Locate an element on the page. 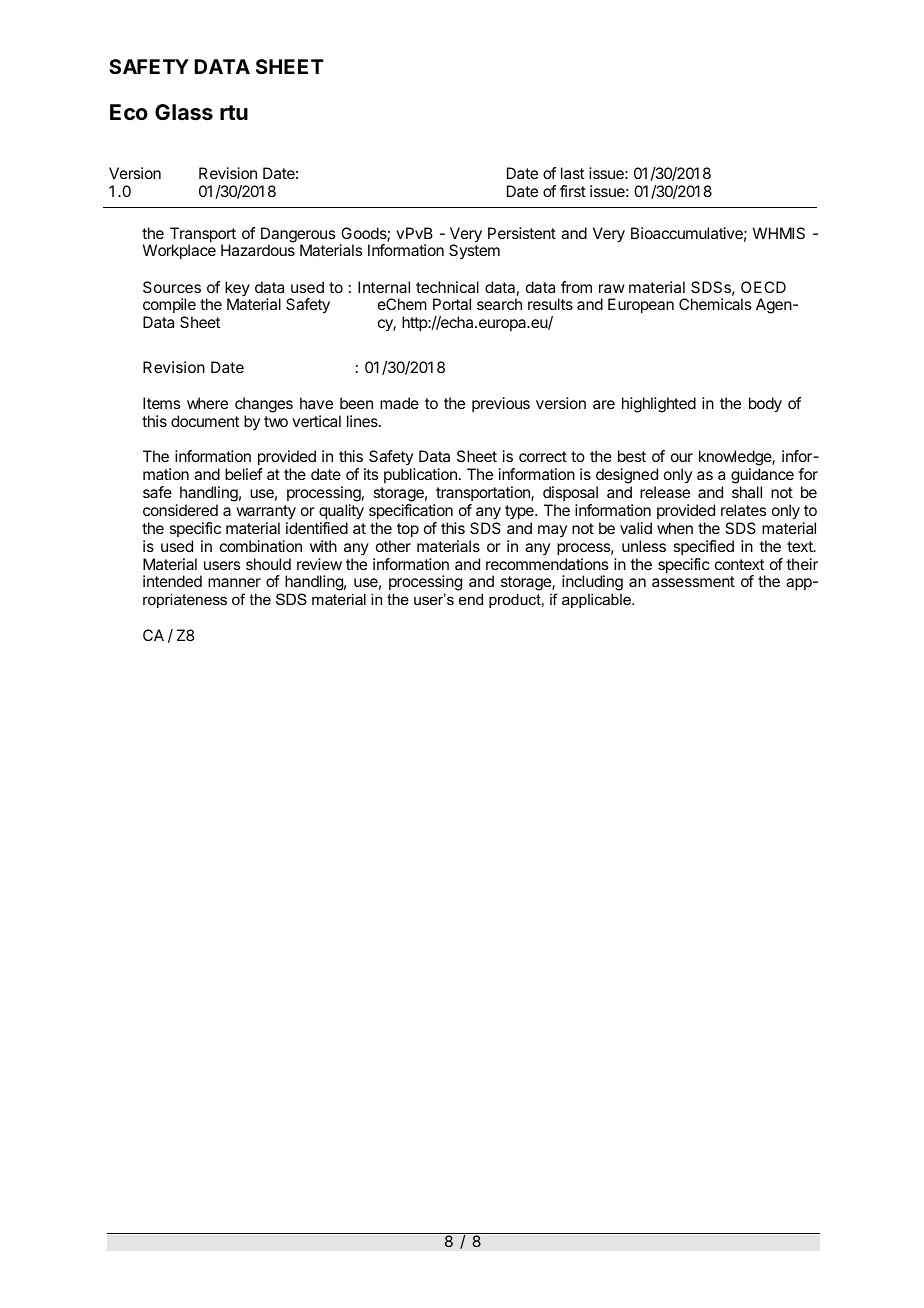 The width and height of the page is (924, 1308). assessment is located at coordinates (693, 581).
